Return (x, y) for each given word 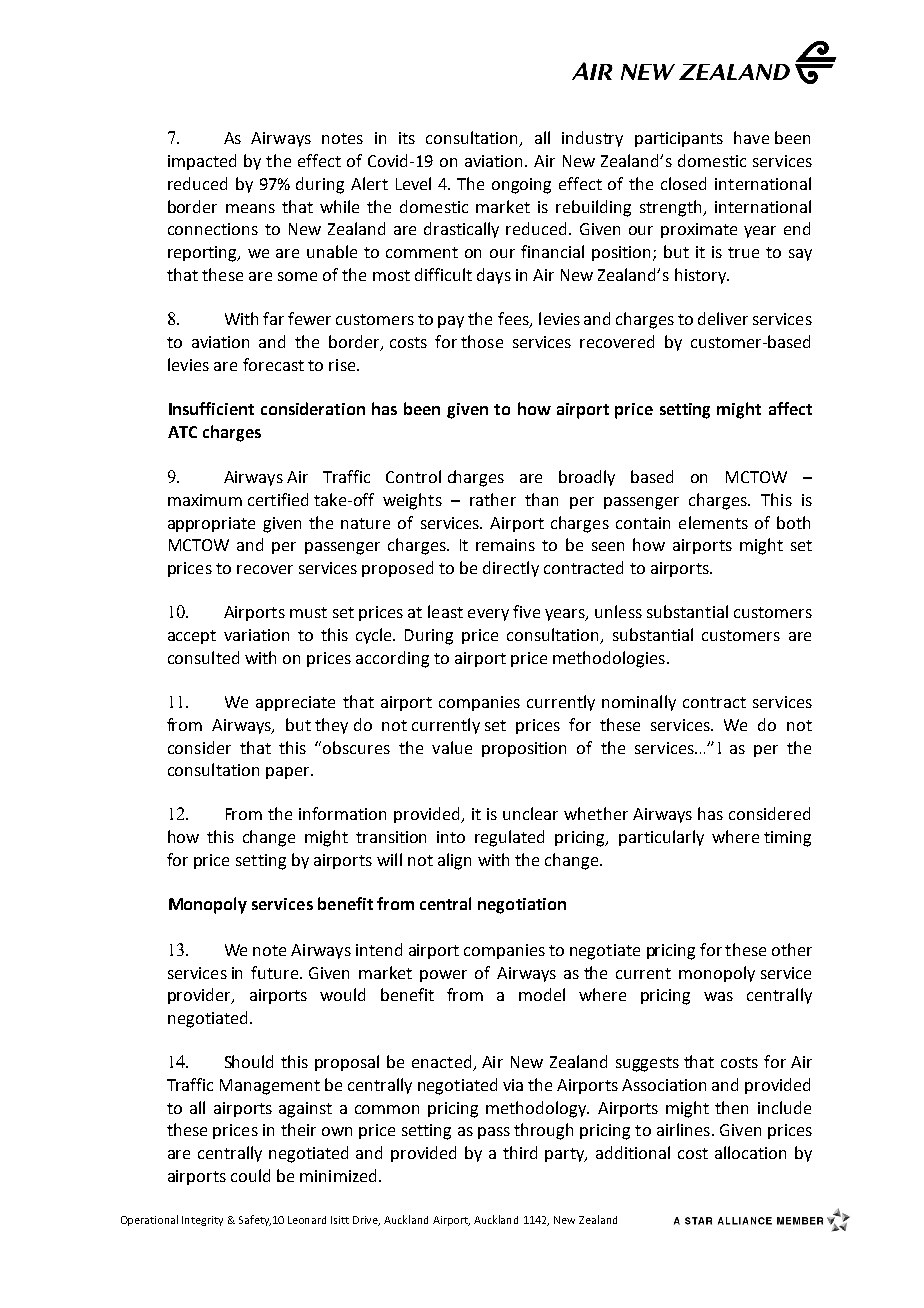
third (520, 1152)
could (250, 1175)
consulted (203, 657)
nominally (639, 703)
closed (683, 183)
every (488, 615)
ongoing (521, 186)
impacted (202, 162)
